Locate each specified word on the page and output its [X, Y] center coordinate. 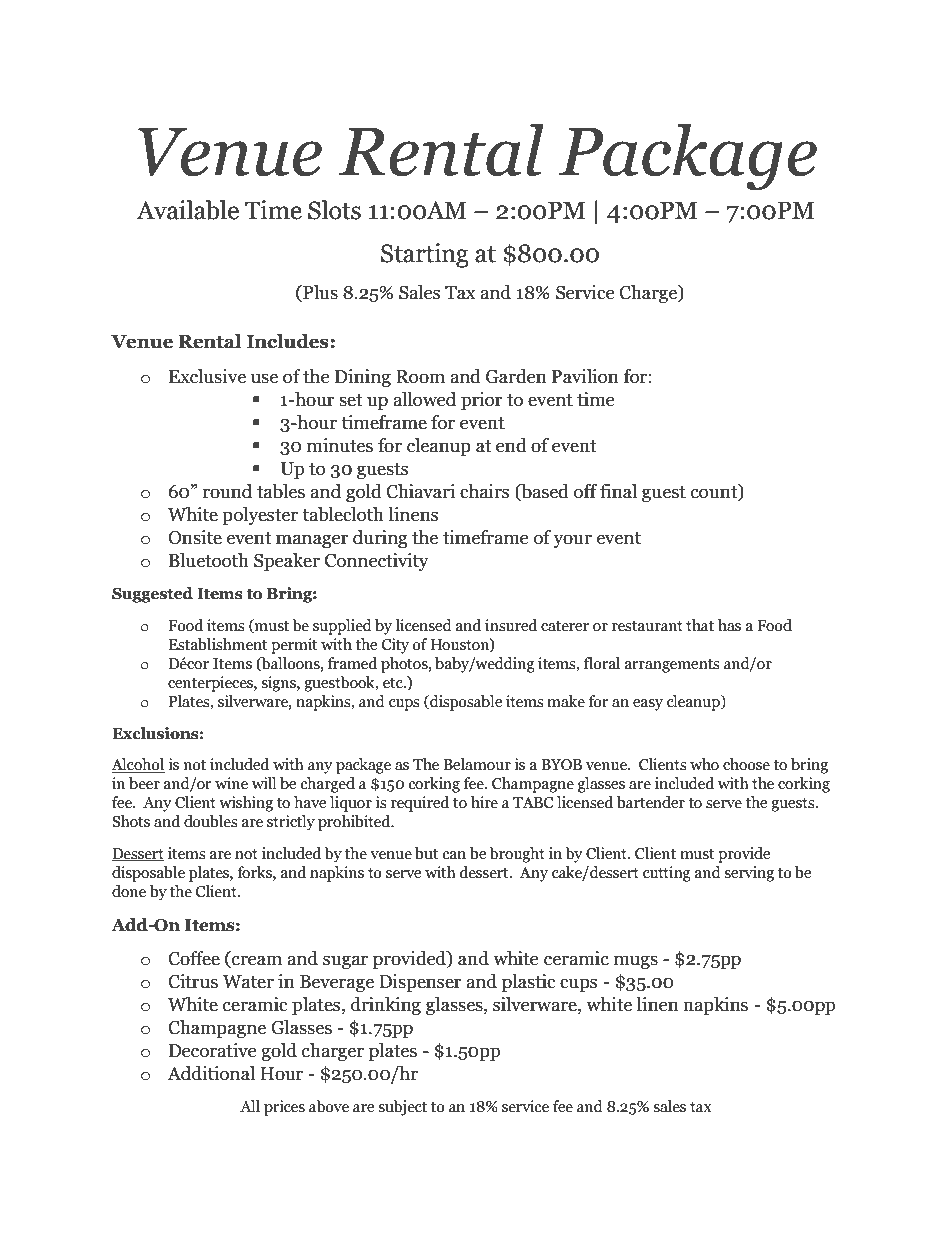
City [395, 646]
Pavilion [585, 376]
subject [402, 1108]
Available [187, 210]
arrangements [672, 666]
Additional [211, 1073]
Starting [425, 255]
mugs [636, 962]
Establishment [217, 644]
